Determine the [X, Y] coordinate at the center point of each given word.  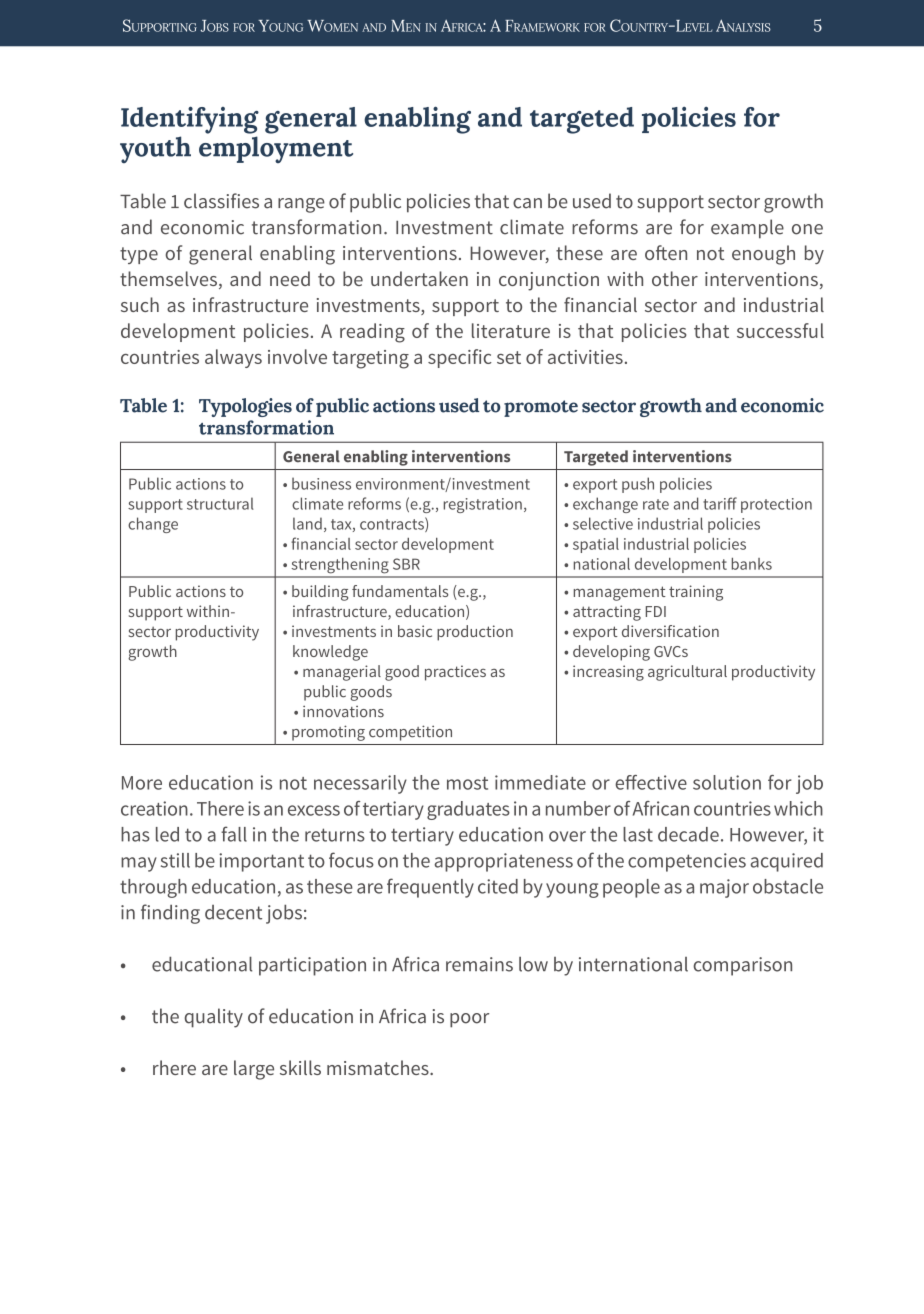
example [747, 229]
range [301, 205]
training [696, 593]
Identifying [190, 120]
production [475, 633]
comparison [742, 966]
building [320, 593]
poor [469, 1020]
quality [214, 1018]
